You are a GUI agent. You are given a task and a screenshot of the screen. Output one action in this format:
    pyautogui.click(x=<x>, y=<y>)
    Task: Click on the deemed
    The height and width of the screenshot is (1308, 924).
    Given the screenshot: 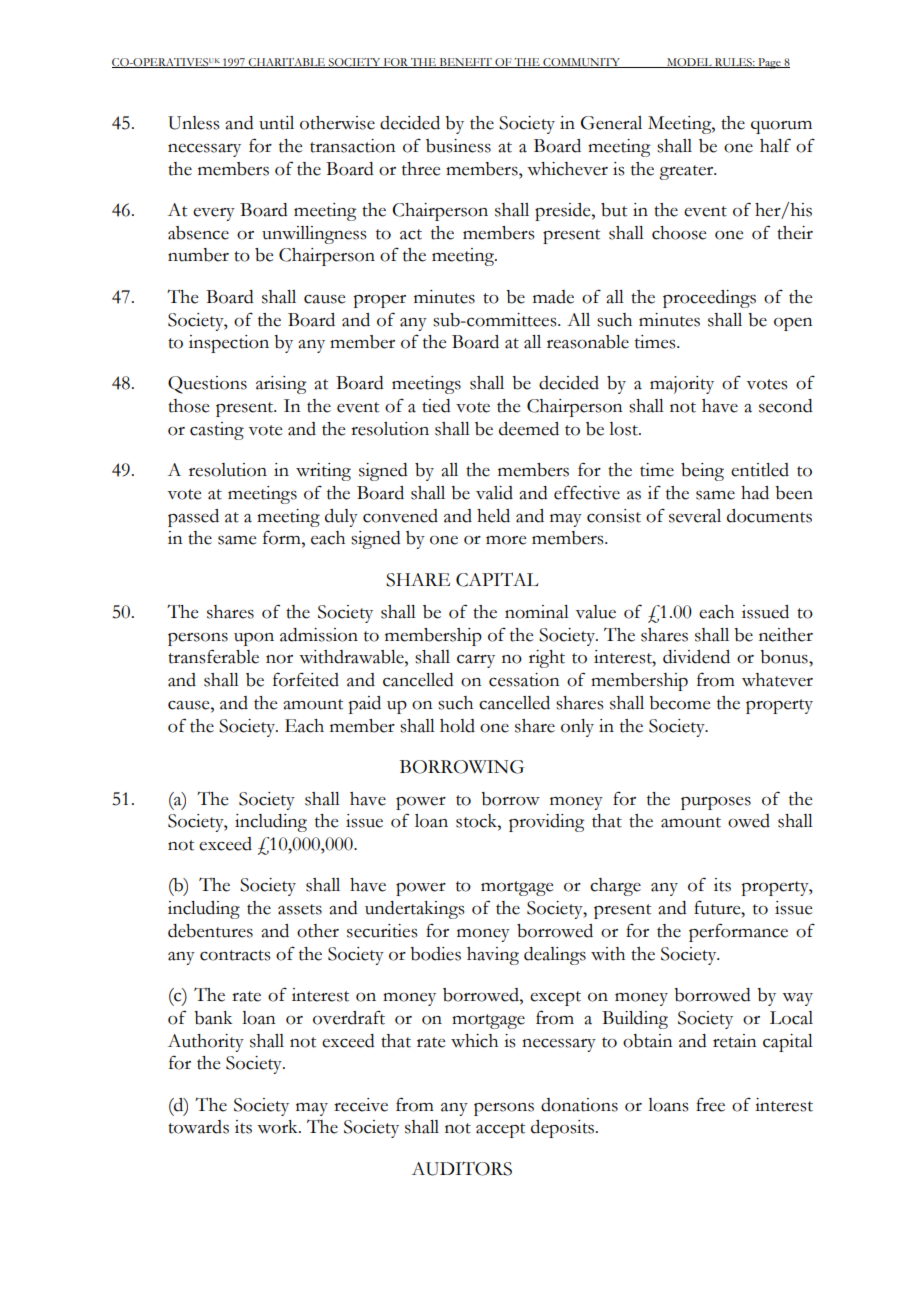 What is the action you would take?
    pyautogui.click(x=529, y=429)
